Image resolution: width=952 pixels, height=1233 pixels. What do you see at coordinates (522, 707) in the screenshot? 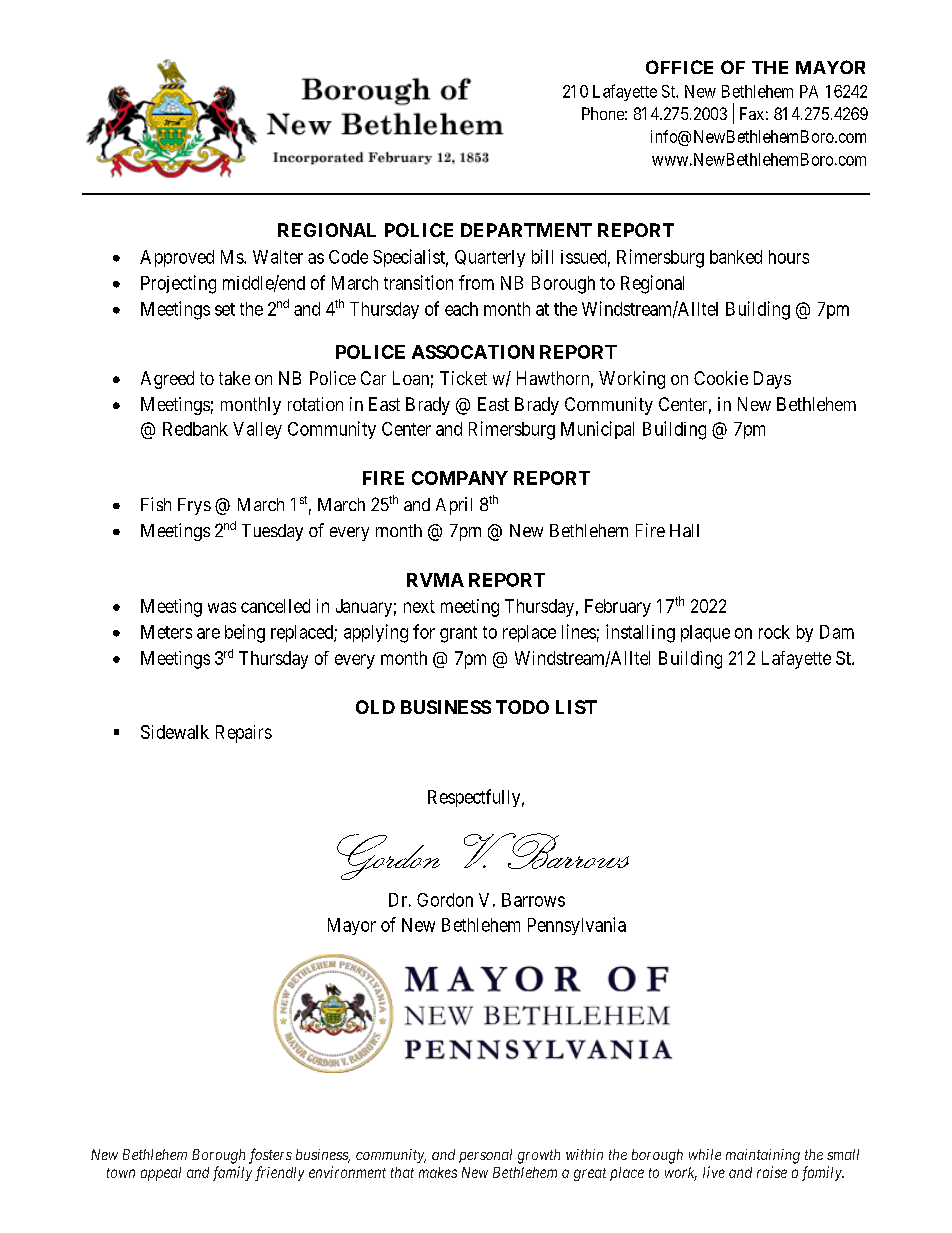
I see `TODO` at bounding box center [522, 707].
